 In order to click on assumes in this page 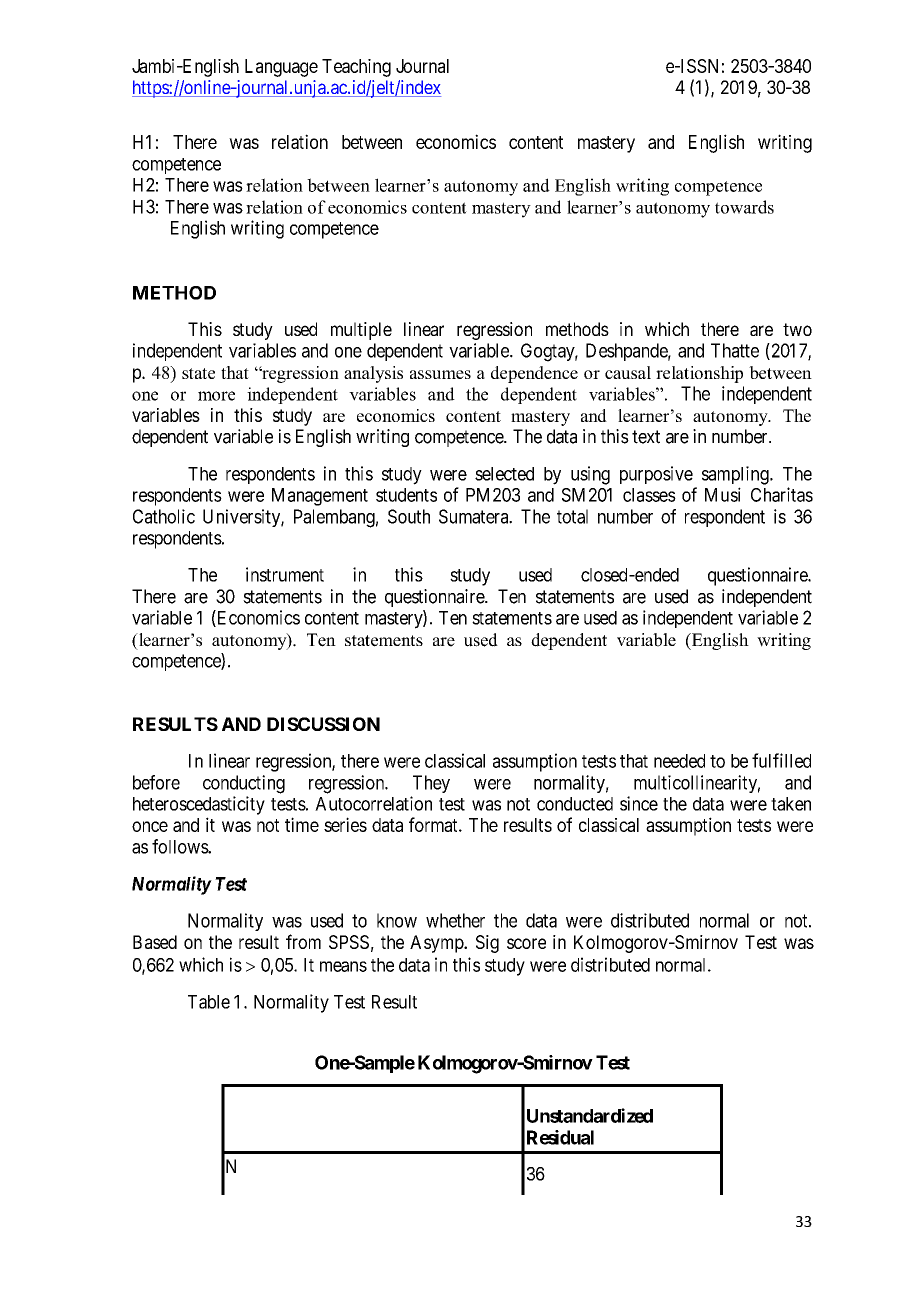, I will do `click(440, 374)`.
